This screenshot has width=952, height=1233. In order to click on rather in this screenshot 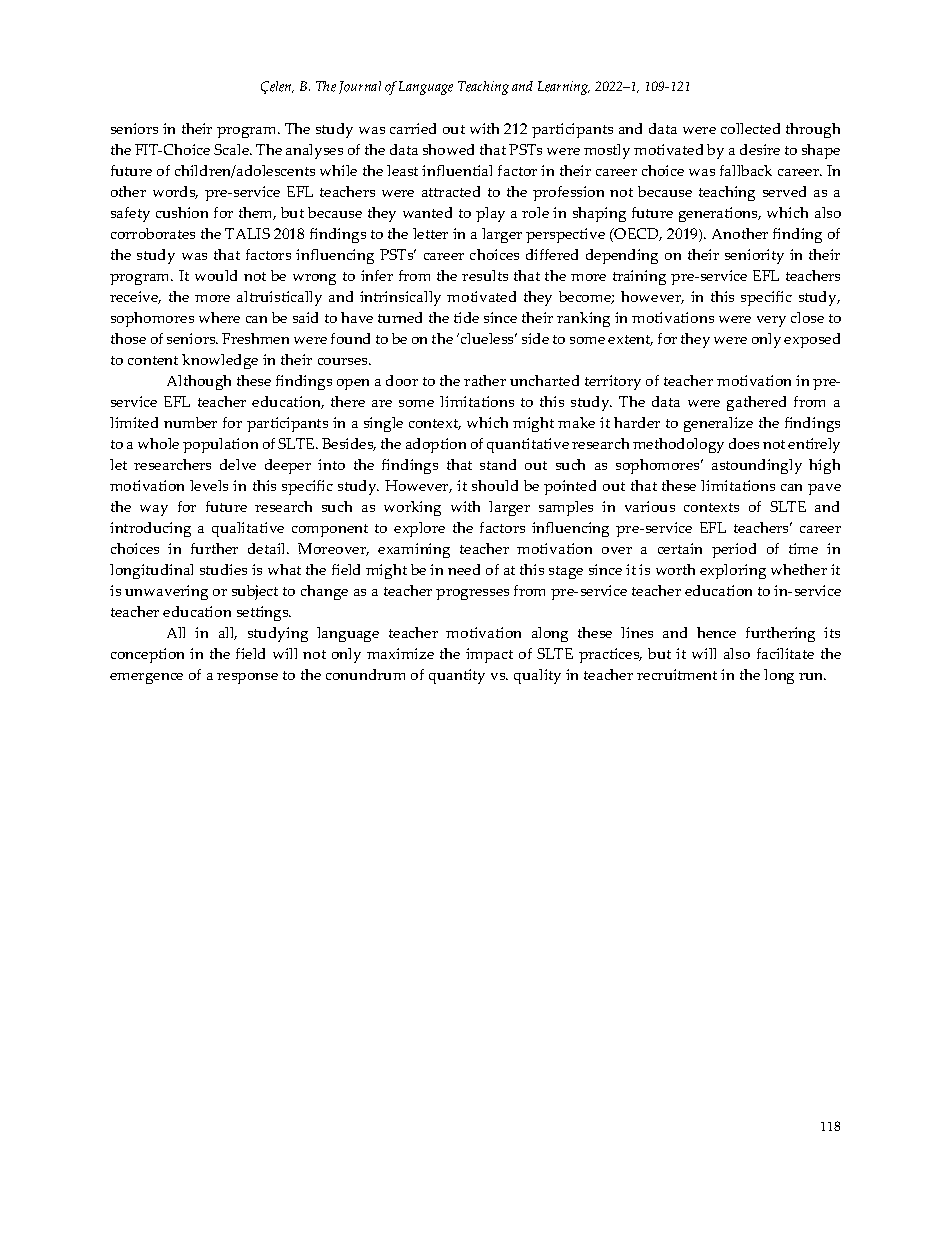, I will do `click(485, 380)`.
